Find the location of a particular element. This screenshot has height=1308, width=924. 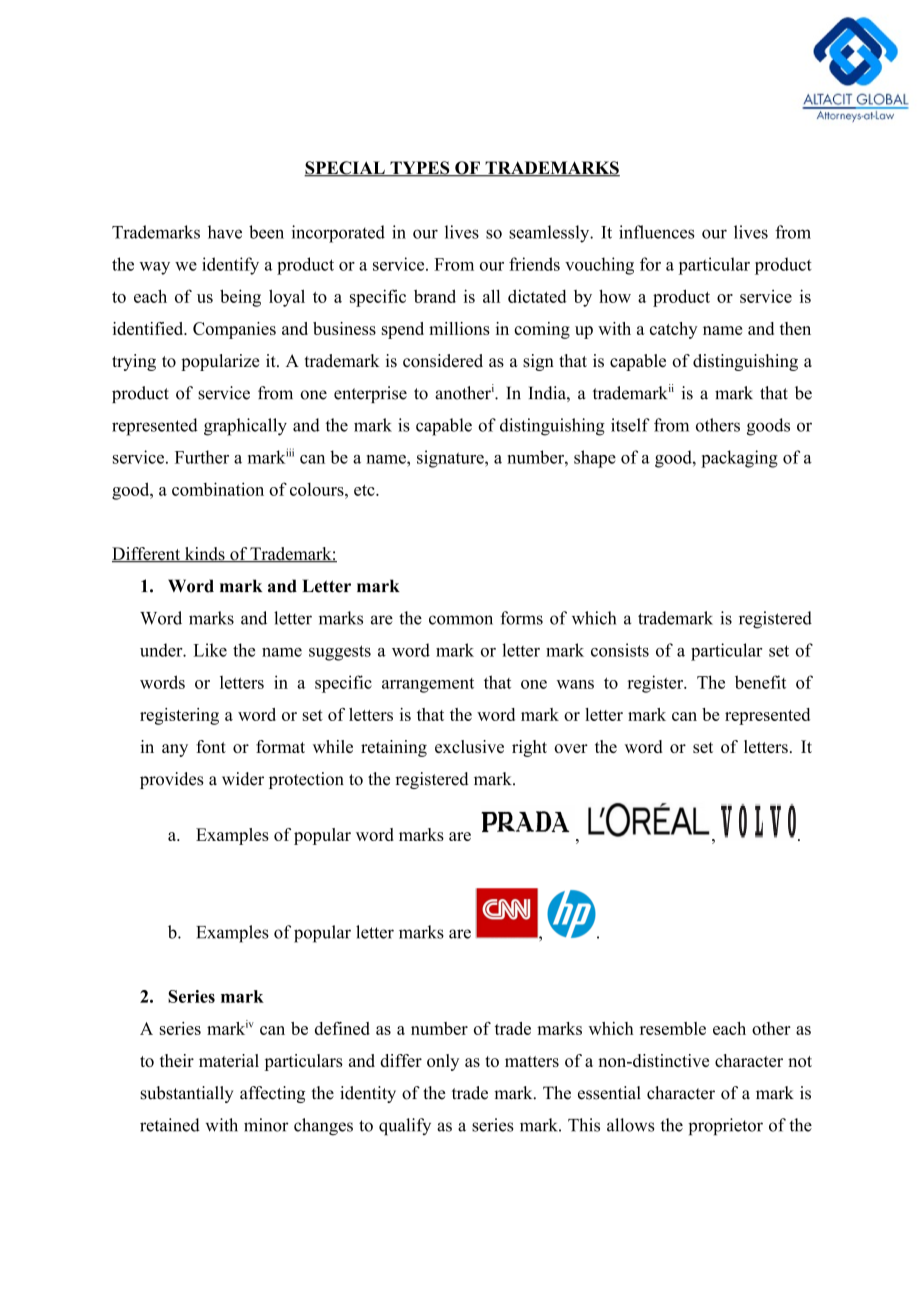

resemble is located at coordinates (673, 1028).
